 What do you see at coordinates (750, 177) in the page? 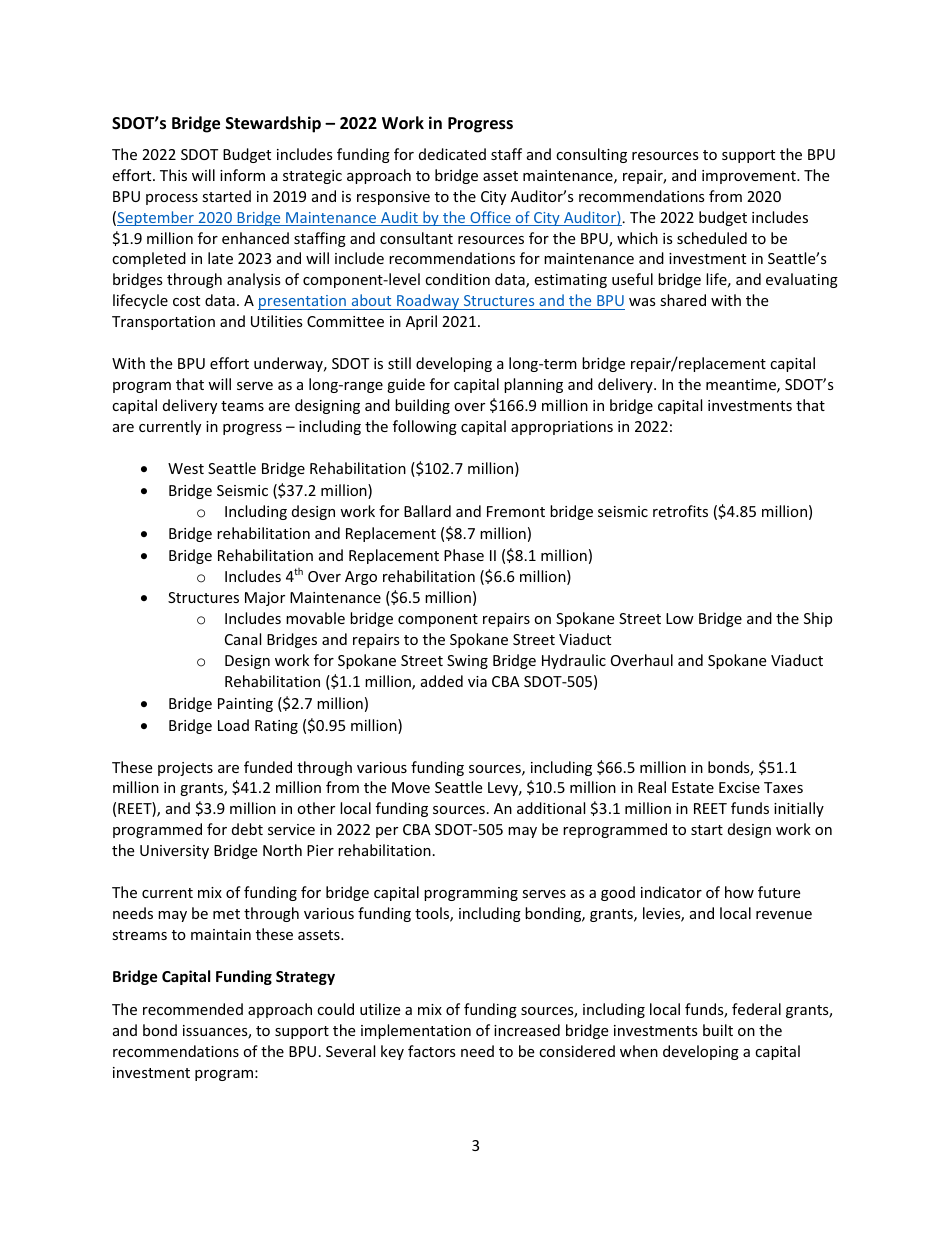
I see `improvement` at bounding box center [750, 177].
